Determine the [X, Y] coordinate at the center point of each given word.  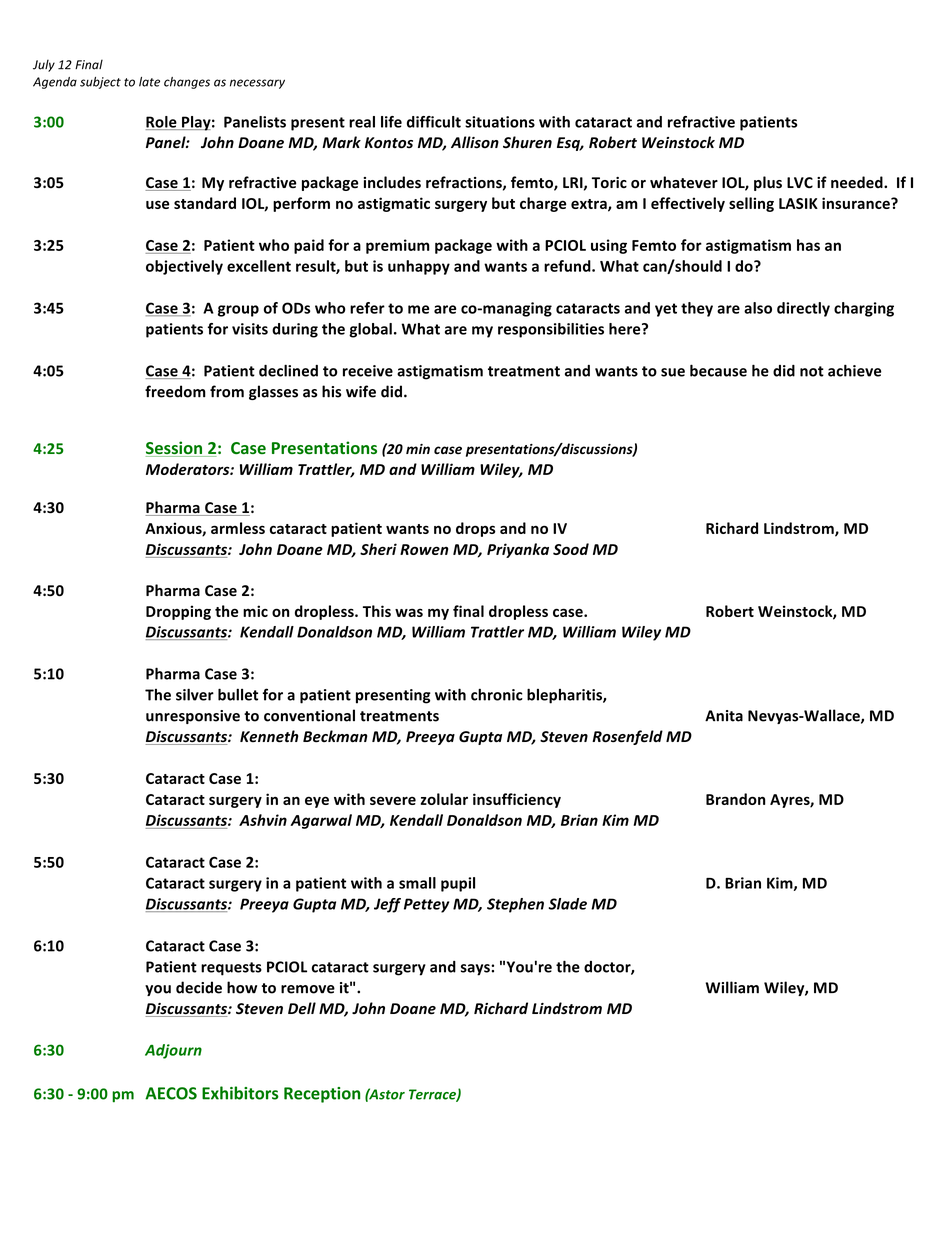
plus [768, 183]
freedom [175, 391]
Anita [724, 716]
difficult [434, 122]
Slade [567, 904]
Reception [322, 1095]
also [758, 308]
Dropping [178, 612]
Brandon [735, 799]
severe [393, 800]
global [370, 330]
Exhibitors [240, 1093]
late [149, 82]
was [409, 612]
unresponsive [193, 717]
